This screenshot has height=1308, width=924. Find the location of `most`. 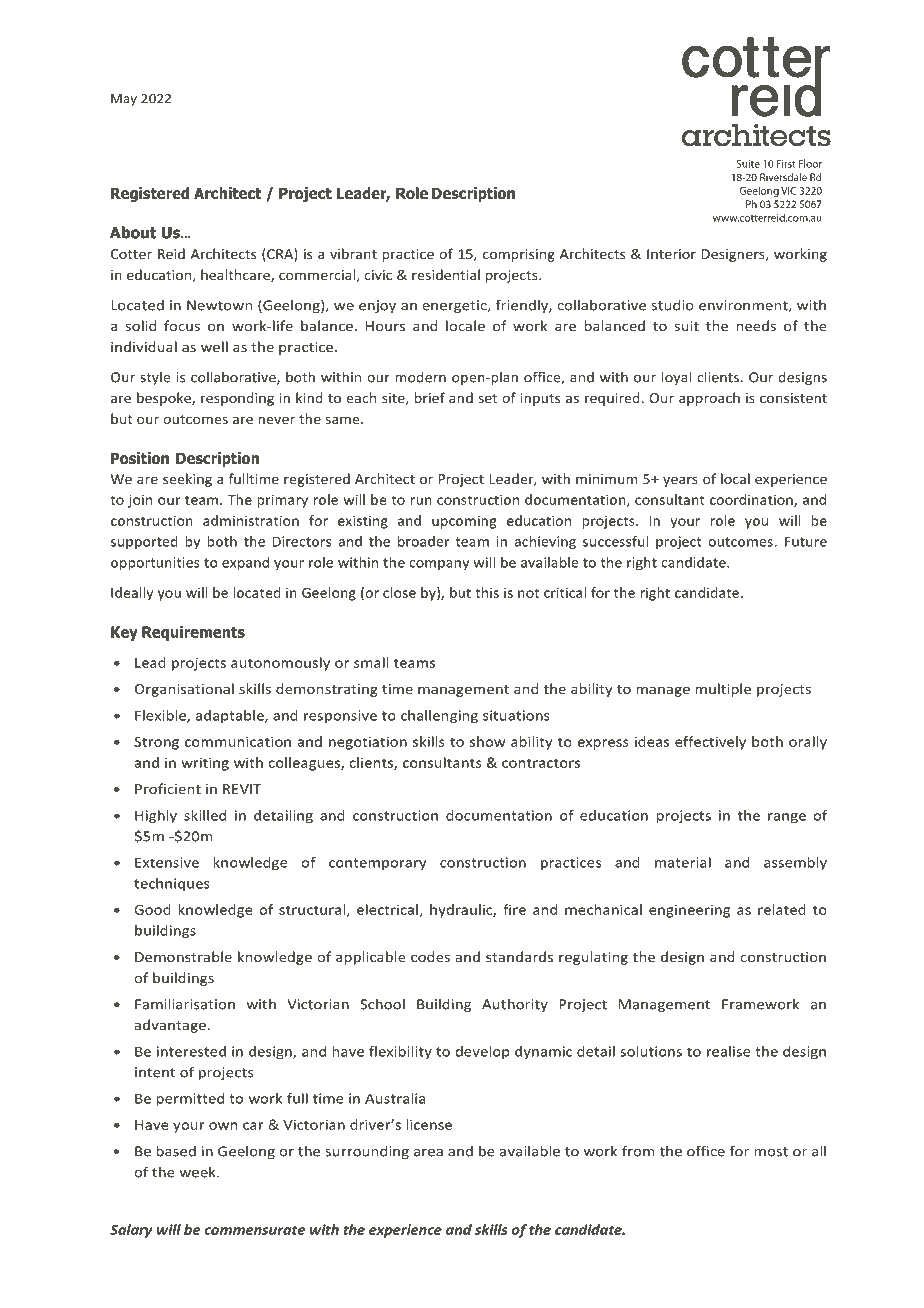

most is located at coordinates (771, 1152).
